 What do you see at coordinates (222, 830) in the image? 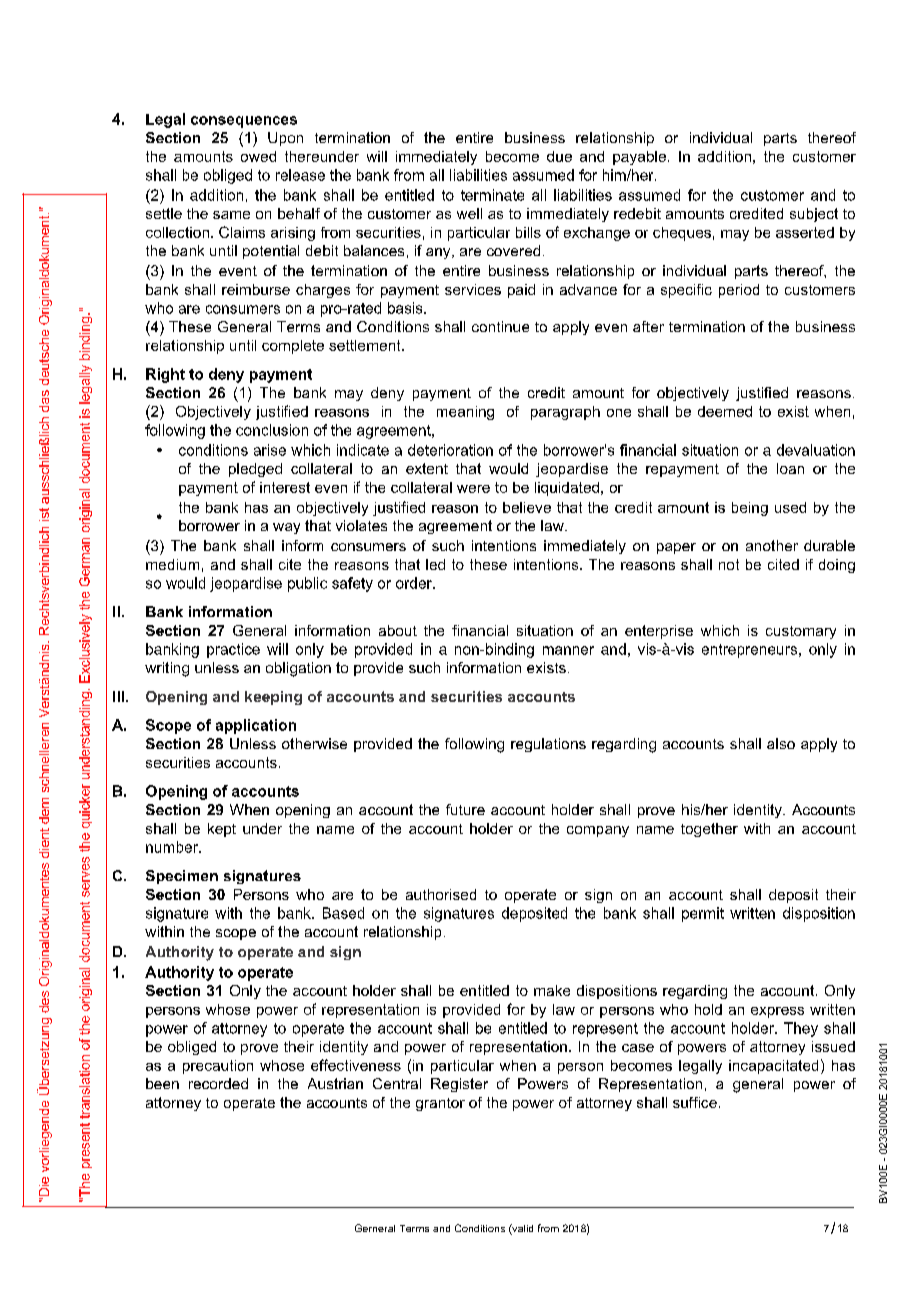
I see `kept` at bounding box center [222, 830].
